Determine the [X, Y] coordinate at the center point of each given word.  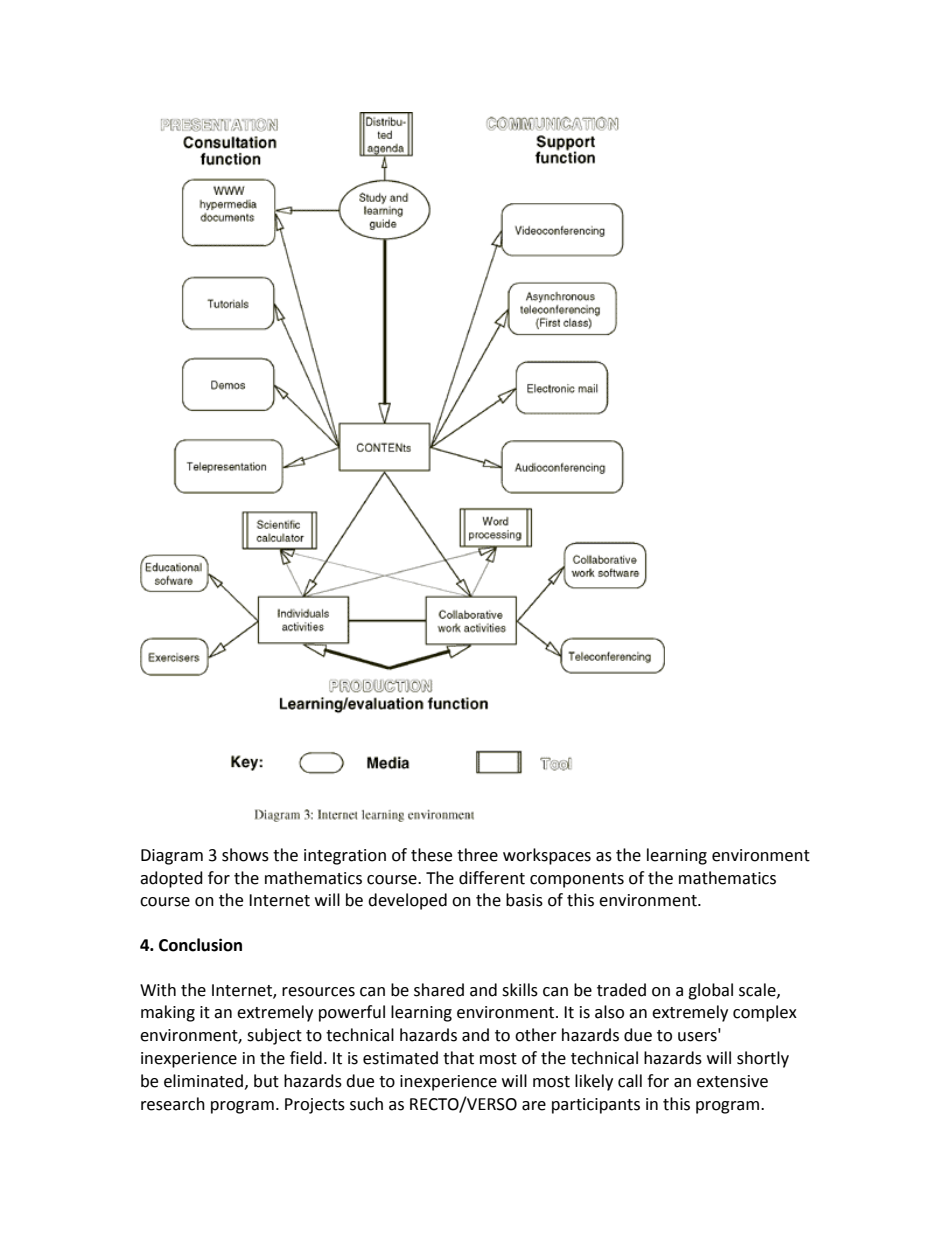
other [536, 1035]
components [577, 880]
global [710, 991]
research [173, 1104]
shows [245, 855]
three [477, 855]
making [168, 1013]
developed [407, 901]
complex [765, 1013]
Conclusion [200, 945]
